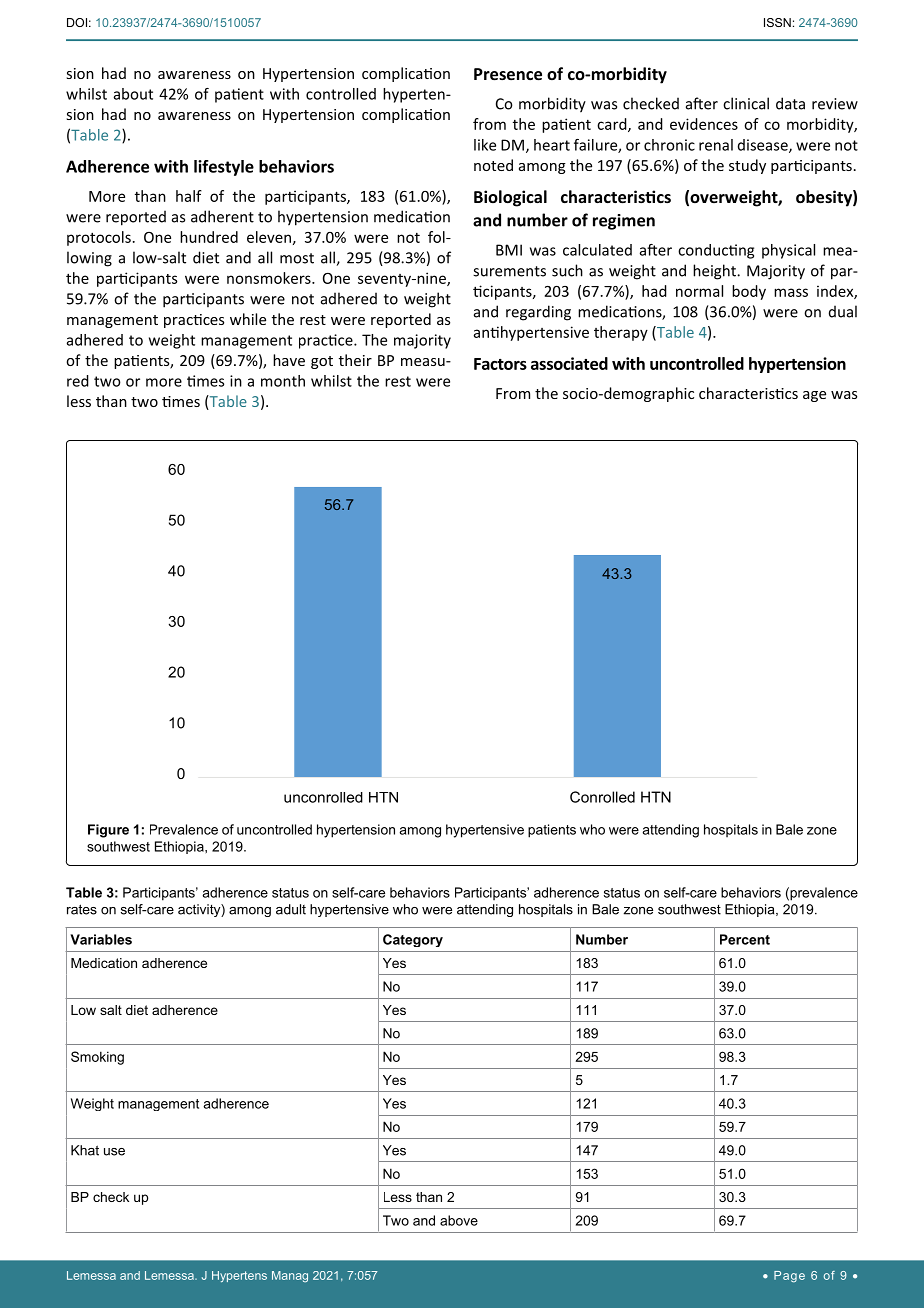 Image resolution: width=924 pixels, height=1308 pixels. I want to click on Presence, so click(508, 74).
